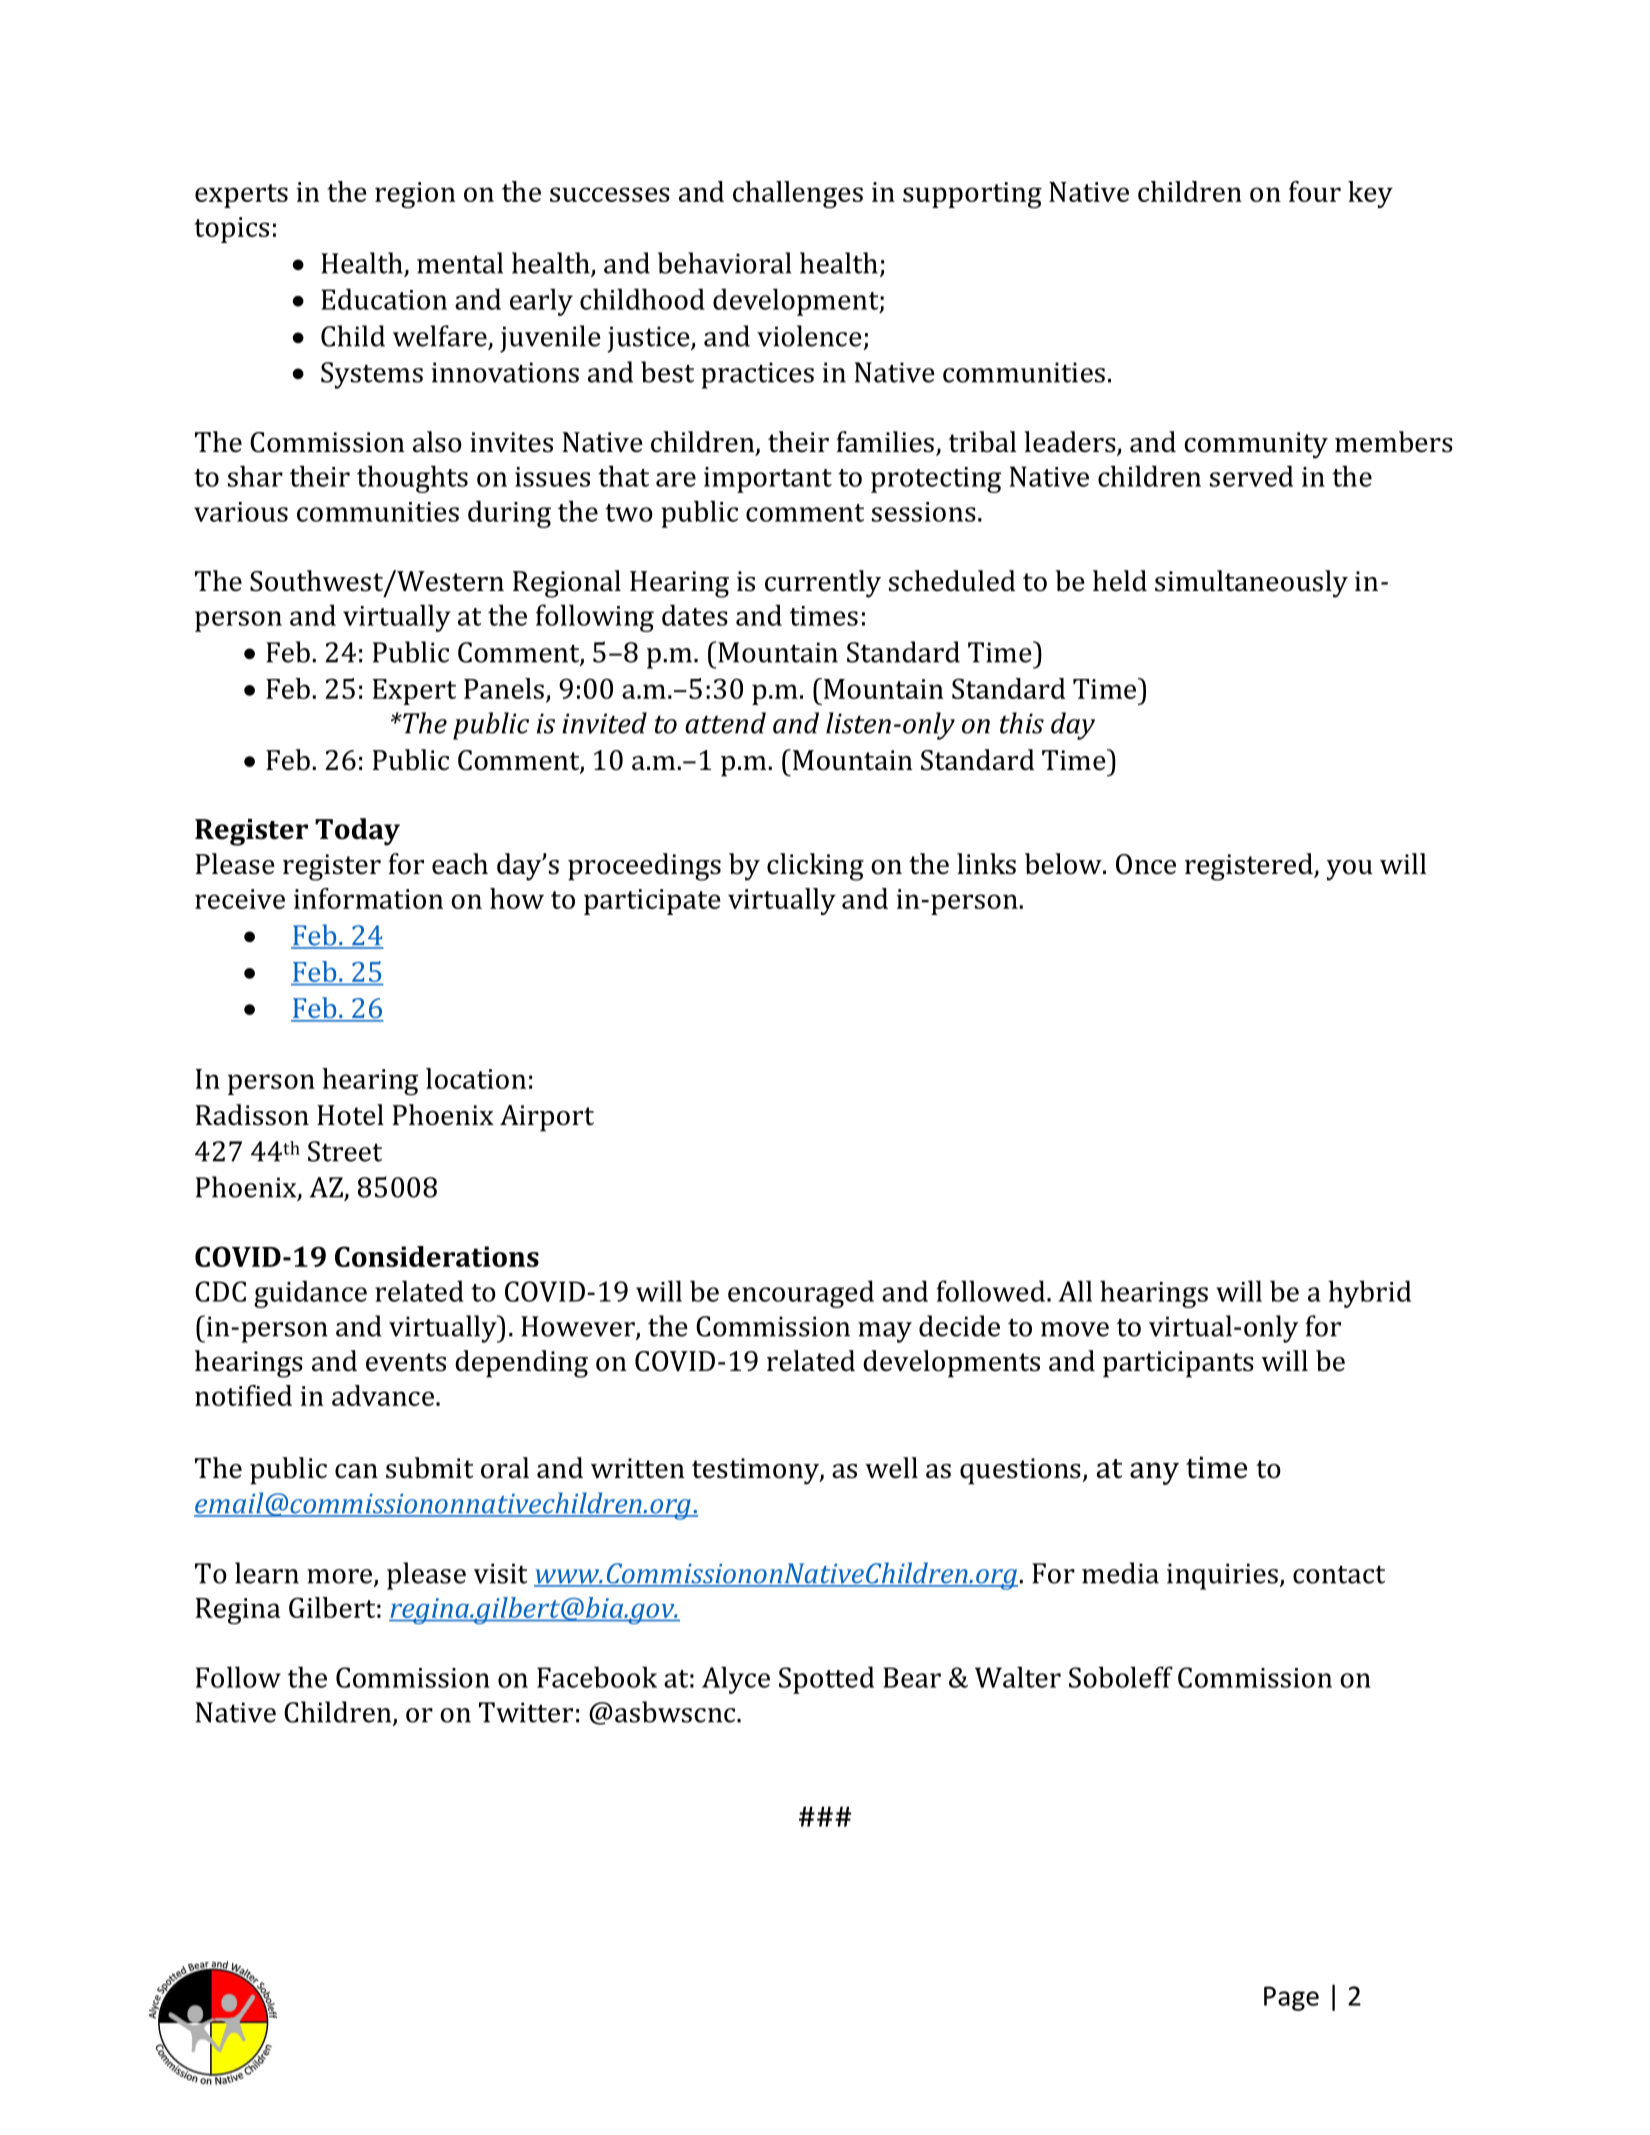  What do you see at coordinates (798, 195) in the screenshot?
I see `challenges` at bounding box center [798, 195].
